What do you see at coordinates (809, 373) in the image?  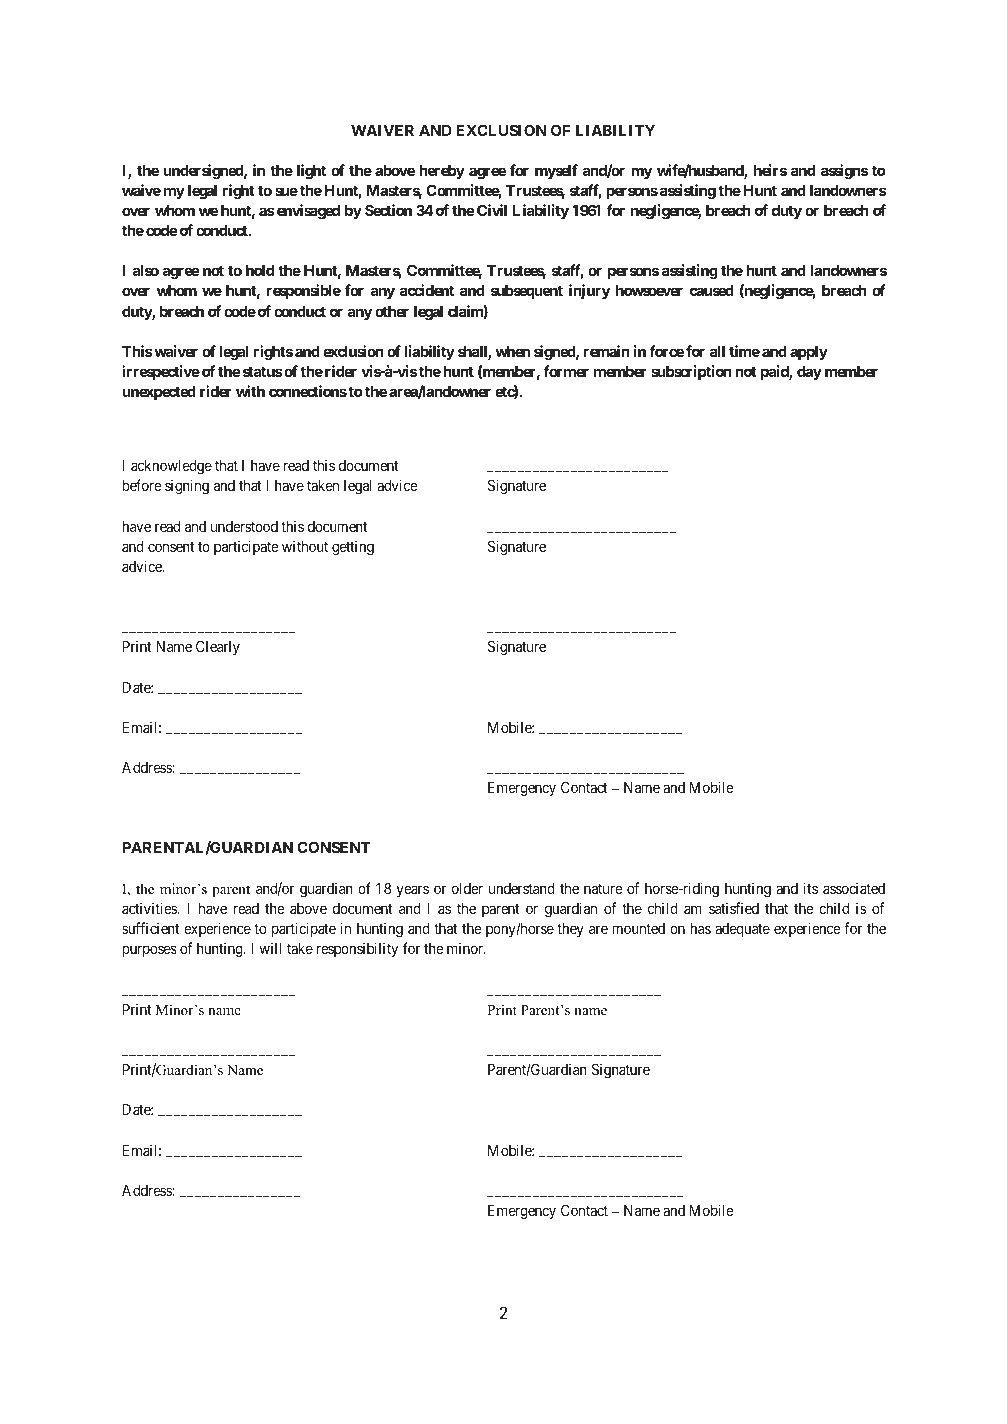 I see `day` at bounding box center [809, 373].
